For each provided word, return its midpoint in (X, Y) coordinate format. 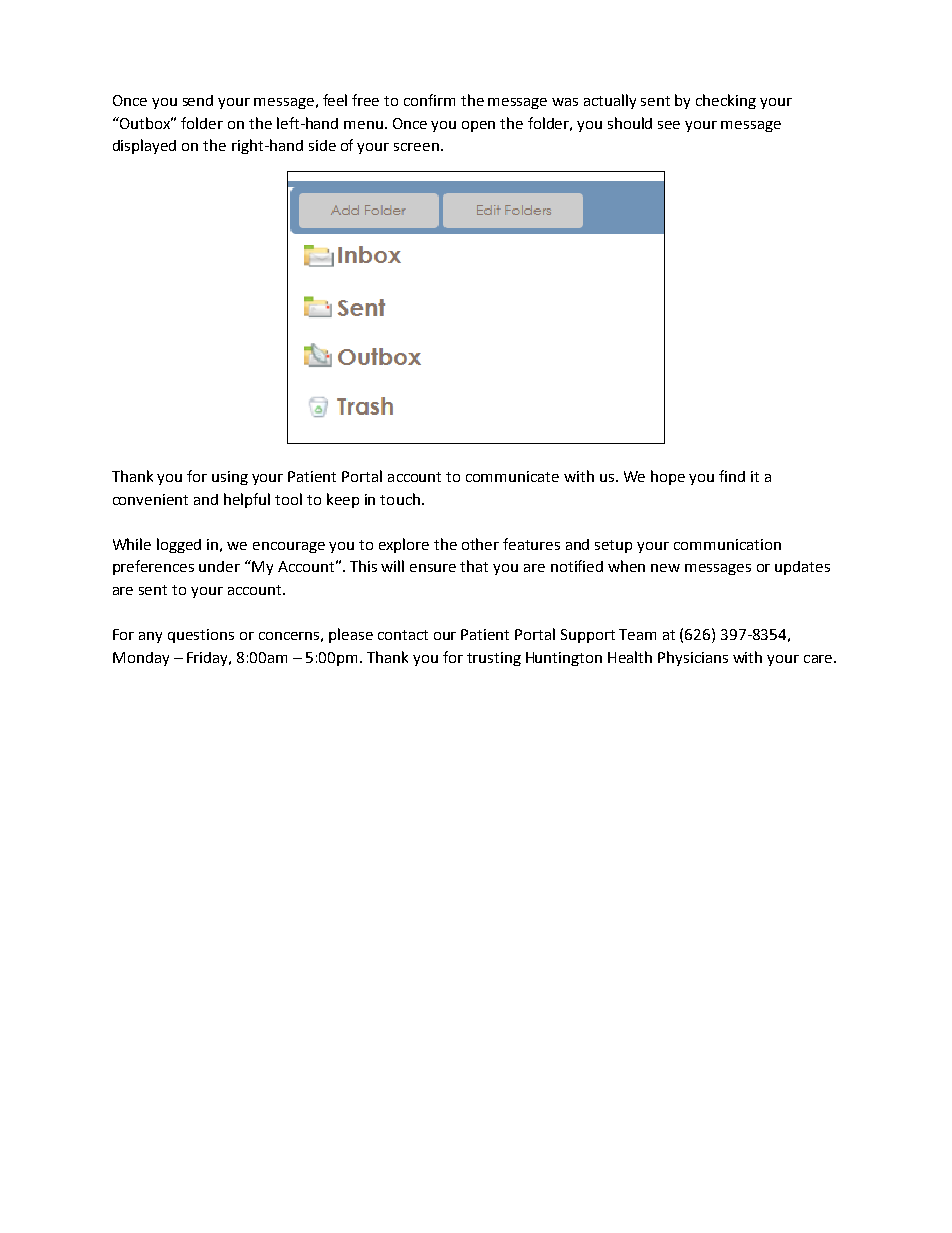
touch (400, 499)
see (669, 125)
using (230, 478)
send (198, 100)
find (732, 476)
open (478, 126)
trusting (494, 659)
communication (727, 544)
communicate (512, 476)
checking (726, 101)
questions (201, 636)
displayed (144, 146)
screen (416, 147)
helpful (247, 500)
